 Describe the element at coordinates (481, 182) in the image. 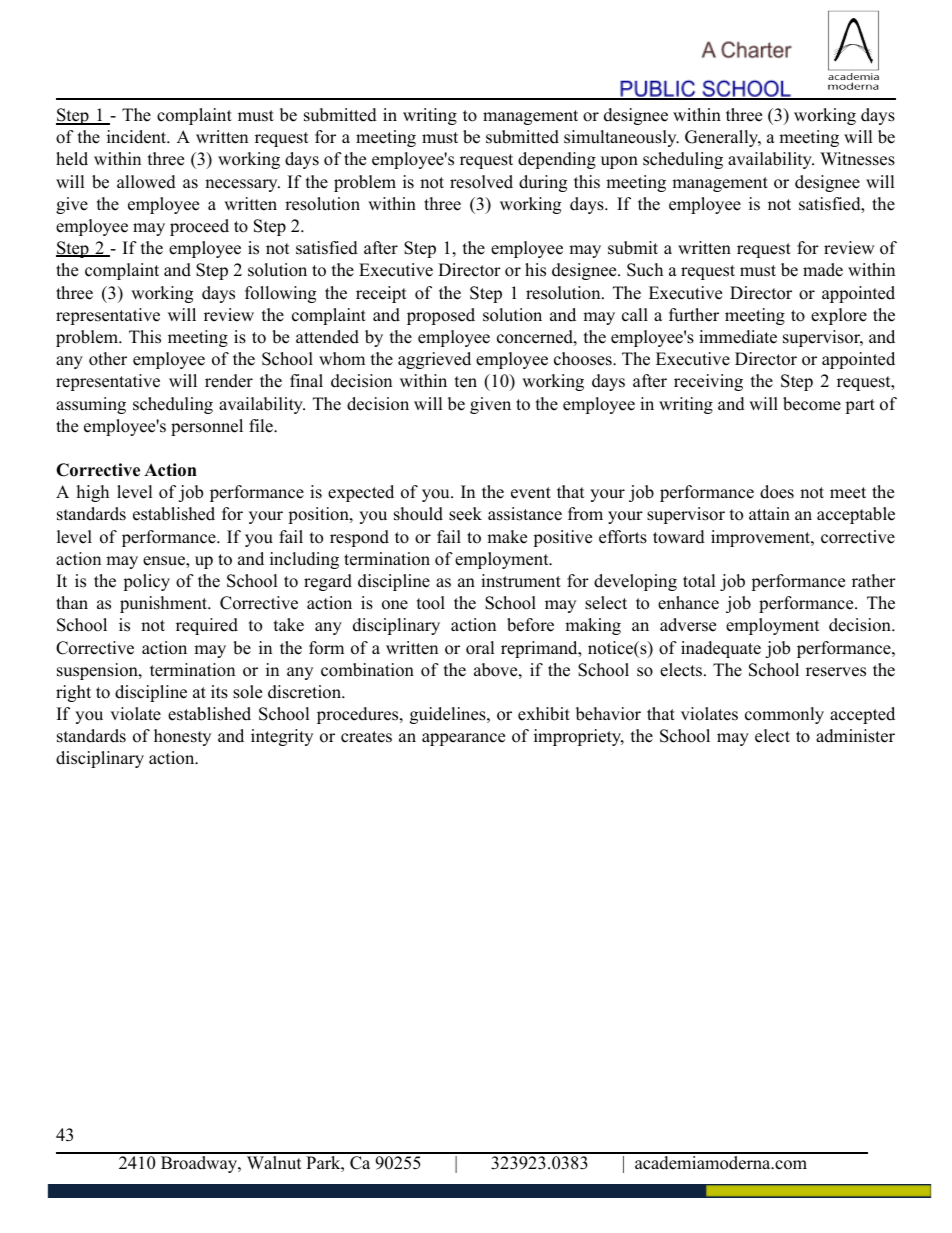

I see `resolved` at that location.
